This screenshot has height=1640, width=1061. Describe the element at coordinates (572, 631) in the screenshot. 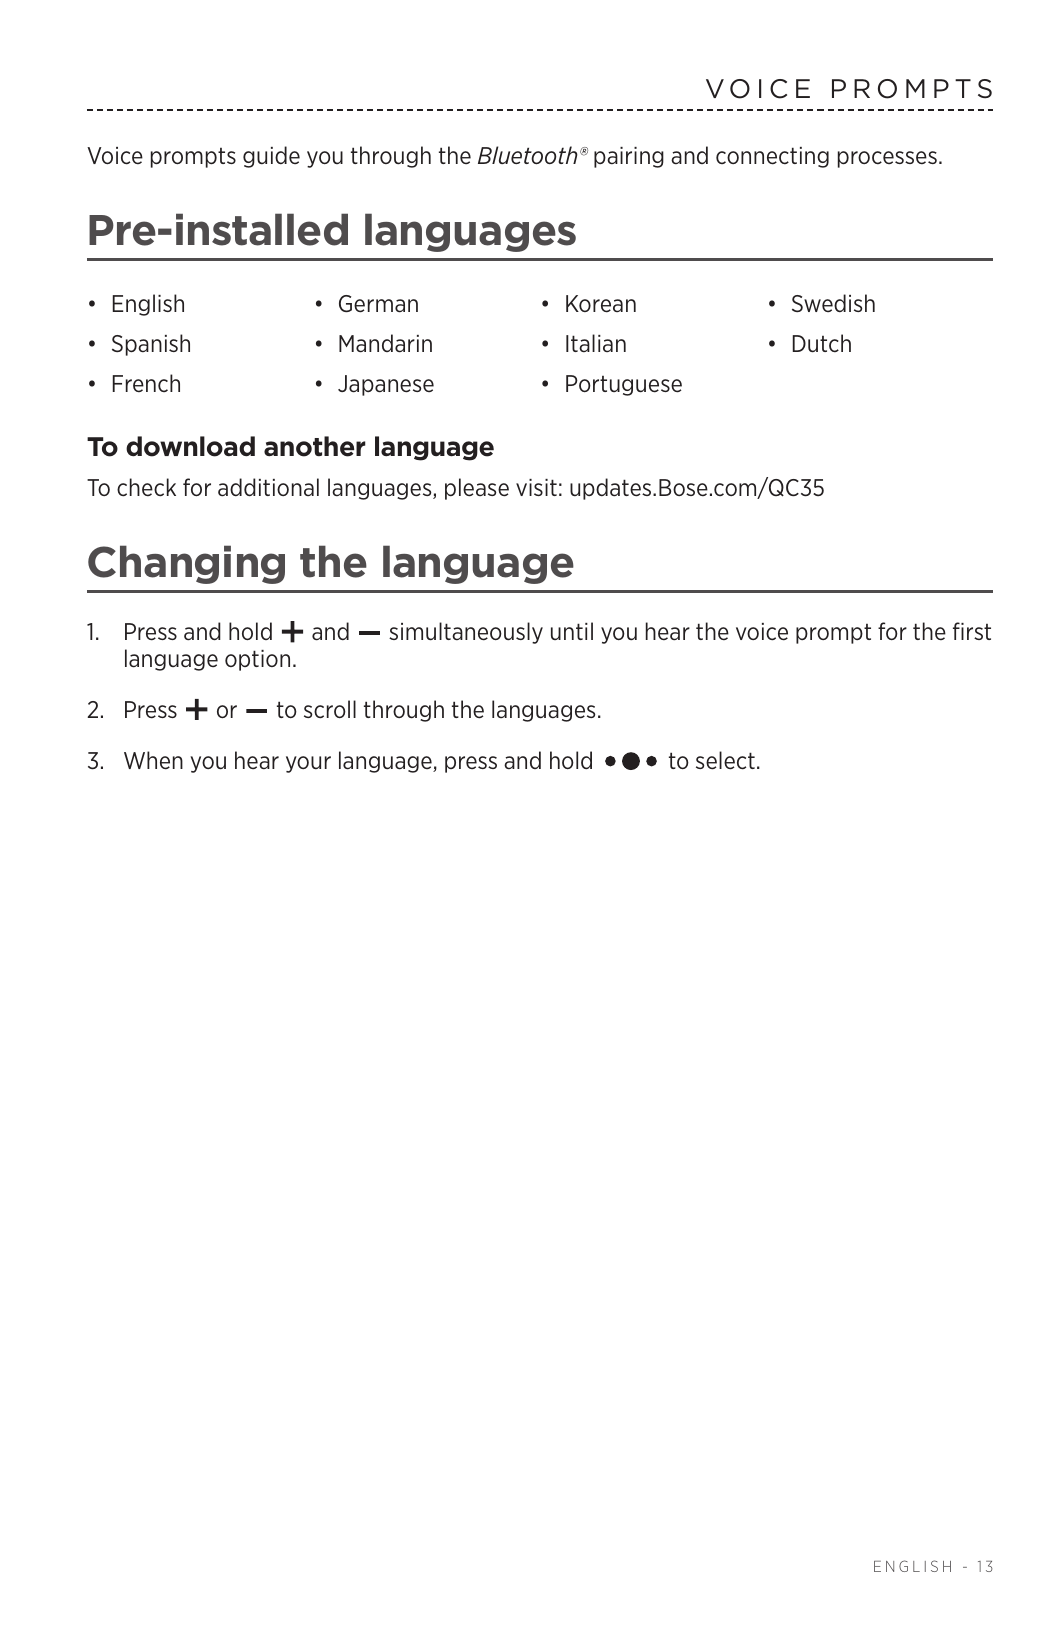

I see `until` at that location.
